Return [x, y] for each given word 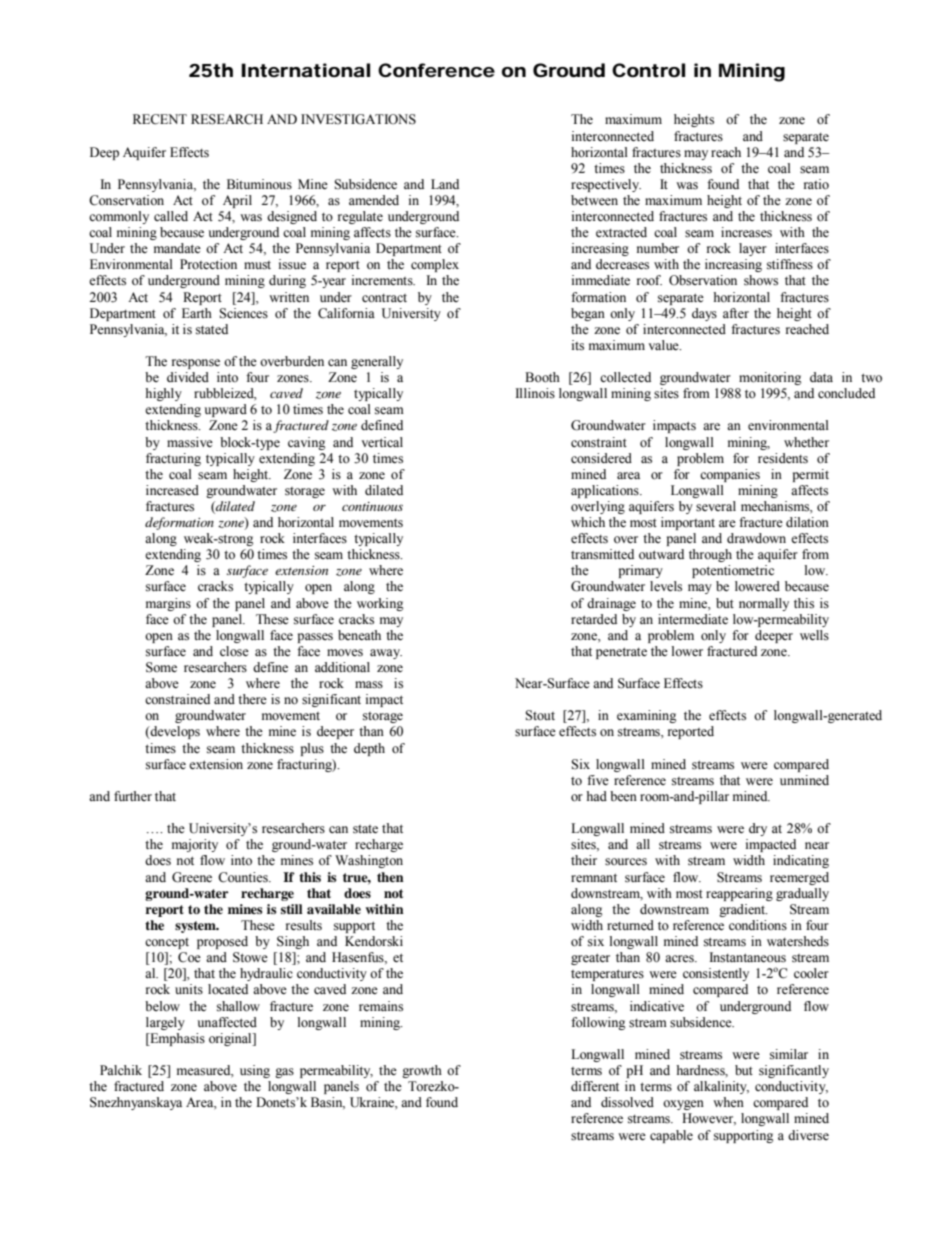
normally [764, 604]
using [255, 1071]
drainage [611, 604]
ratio [816, 184]
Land [445, 184]
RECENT [160, 119]
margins [168, 604]
